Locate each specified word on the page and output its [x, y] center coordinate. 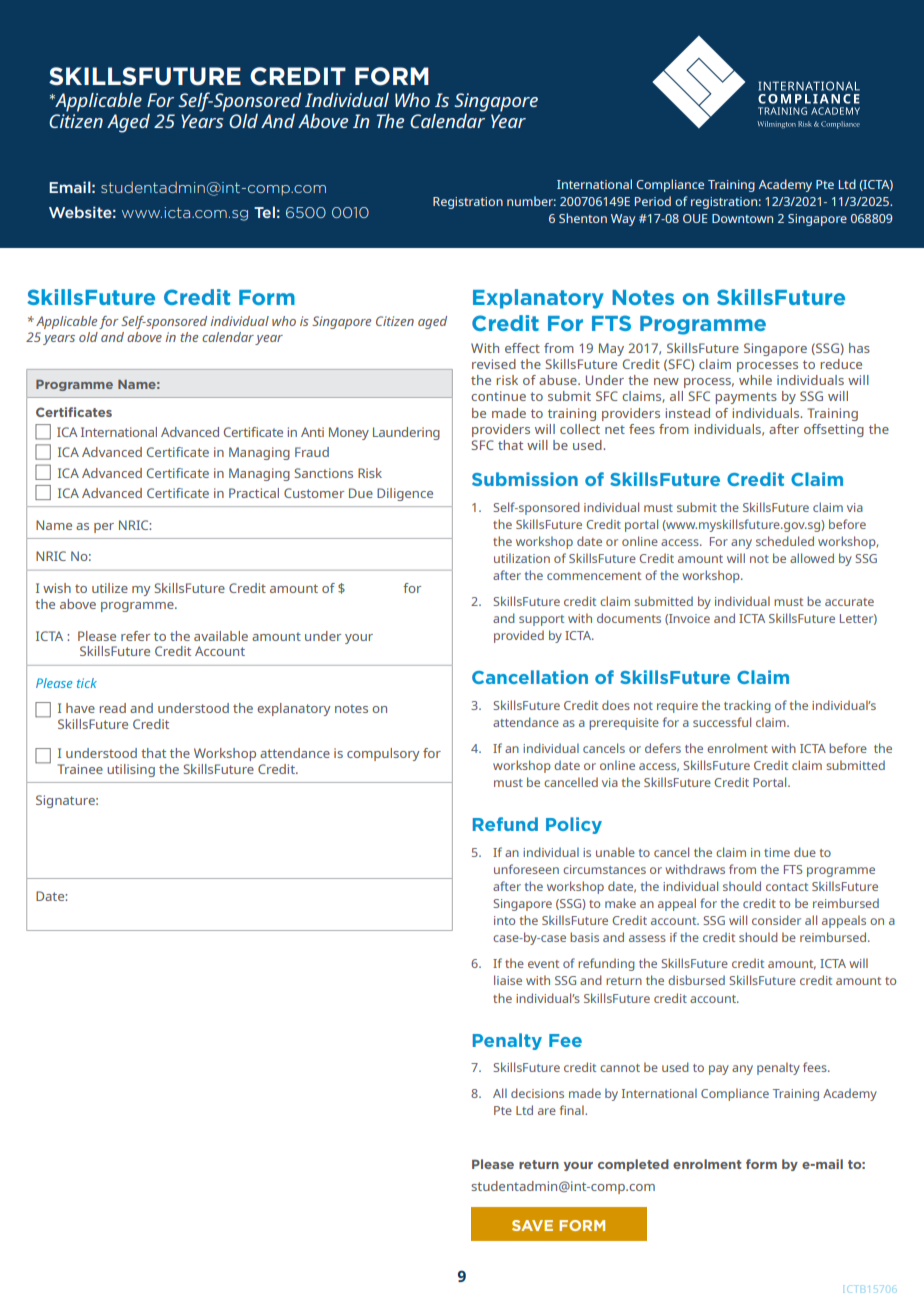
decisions [537, 1093]
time [777, 852]
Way [623, 220]
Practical [254, 493]
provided [519, 636]
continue [498, 396]
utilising [131, 770]
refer [135, 636]
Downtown [742, 218]
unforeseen [526, 869]
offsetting [834, 430]
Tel [264, 212]
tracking [747, 706]
